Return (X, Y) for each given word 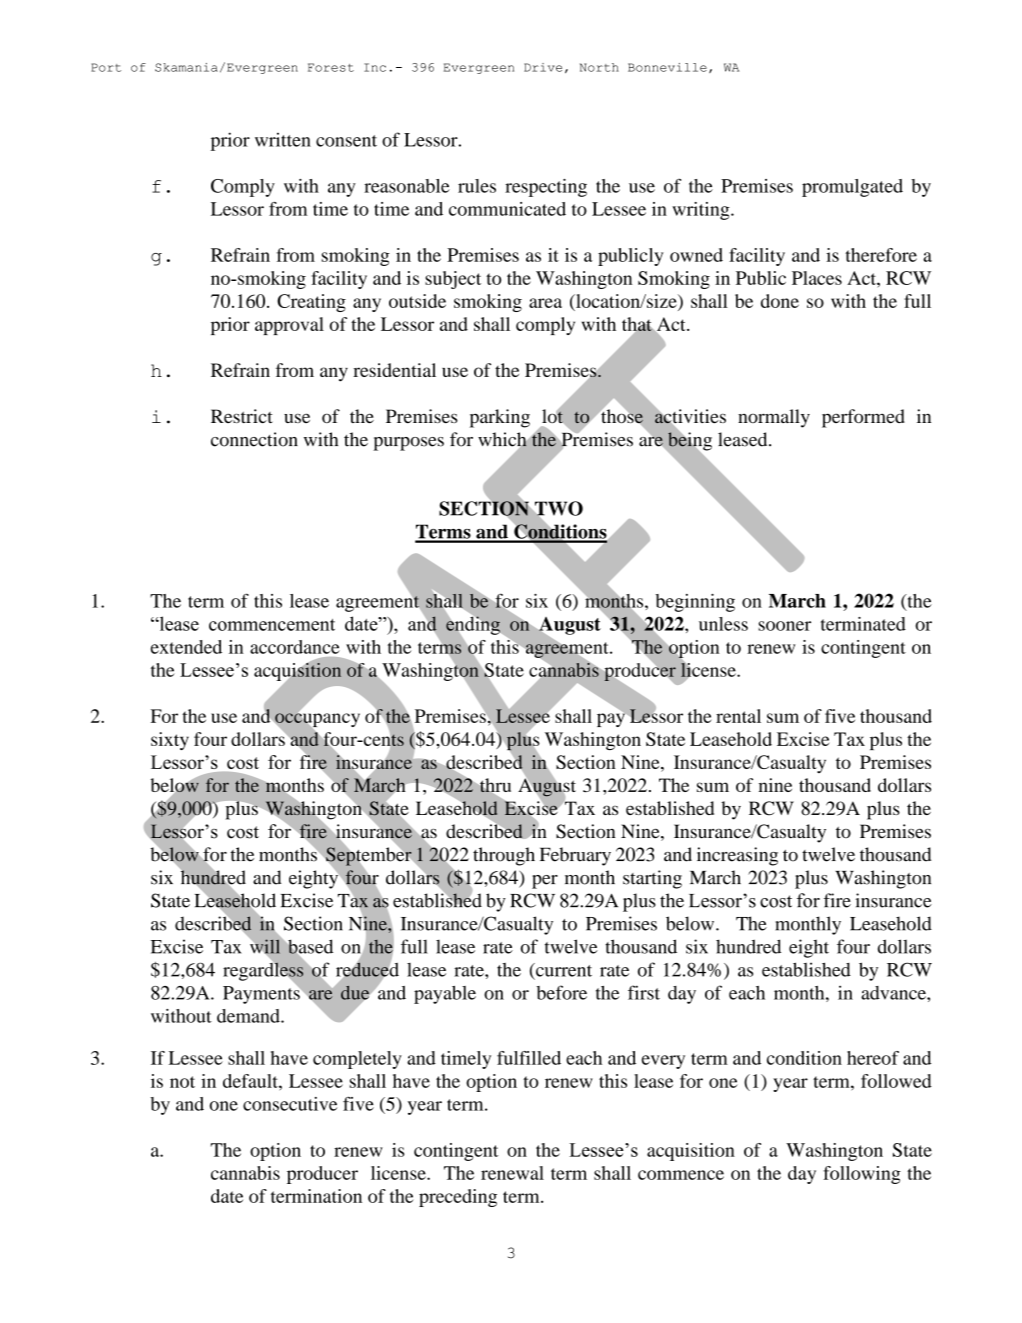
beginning (695, 603)
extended (186, 647)
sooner (784, 626)
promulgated (852, 188)
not (182, 1082)
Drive (543, 67)
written (283, 140)
